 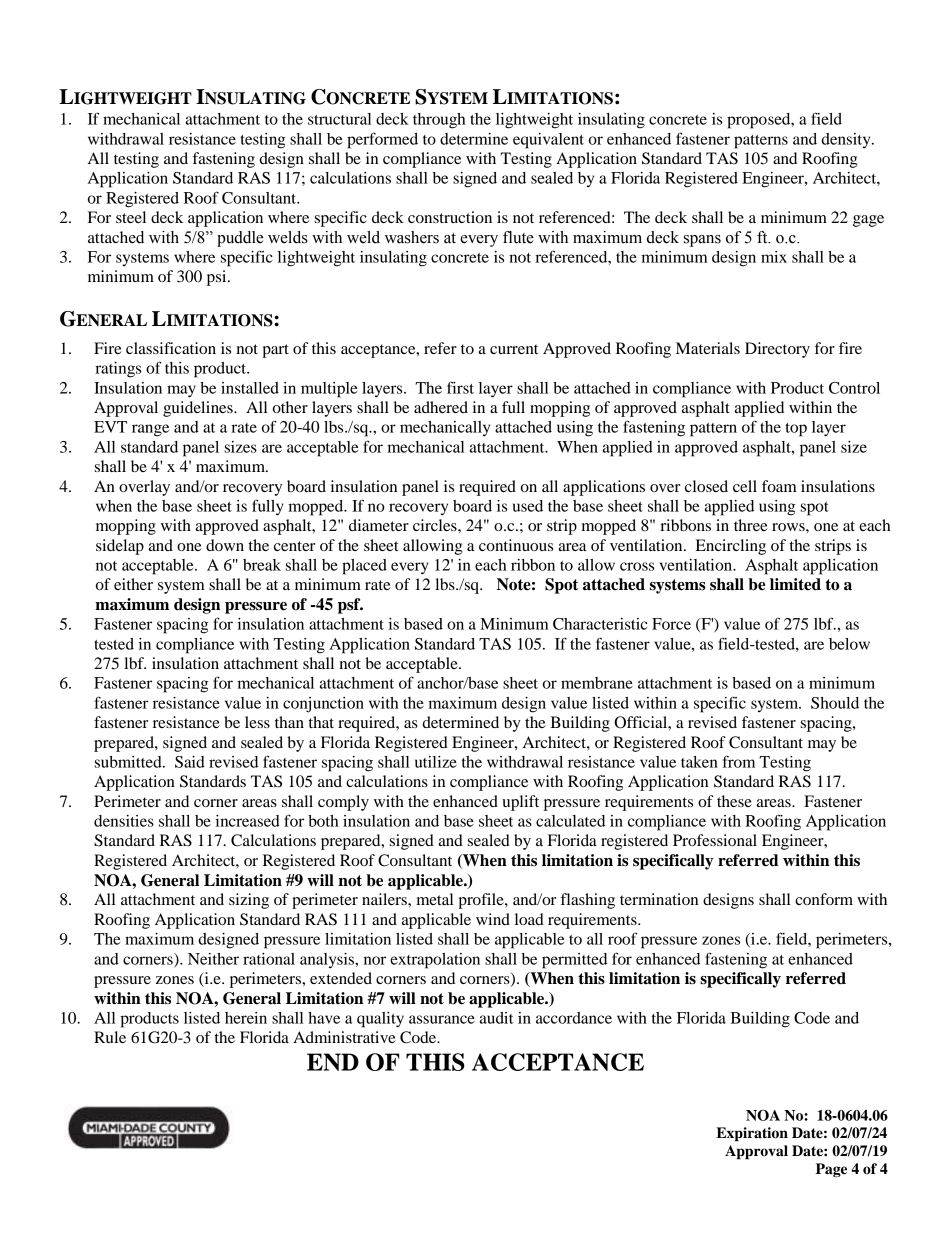 What do you see at coordinates (739, 761) in the document?
I see `from` at bounding box center [739, 761].
